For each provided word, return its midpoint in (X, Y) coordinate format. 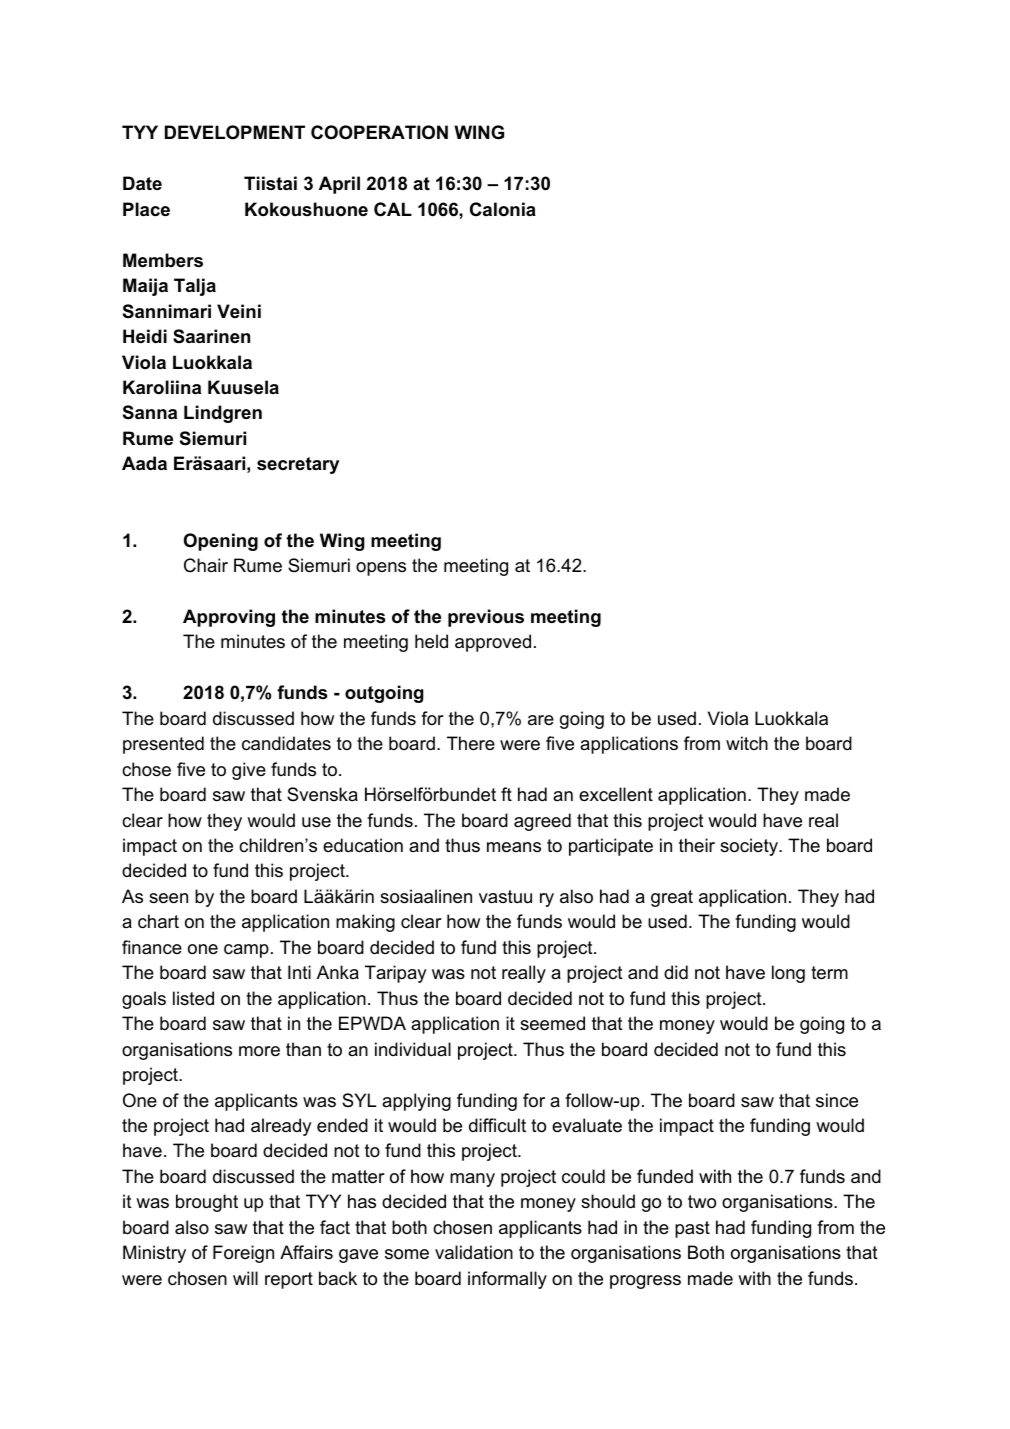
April (339, 185)
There (471, 743)
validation (474, 1252)
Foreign (243, 1254)
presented (163, 745)
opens (381, 569)
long (788, 974)
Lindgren (223, 414)
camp (246, 951)
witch (747, 743)
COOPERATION (379, 132)
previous (486, 618)
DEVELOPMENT (235, 132)
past (692, 1229)
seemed (552, 1023)
